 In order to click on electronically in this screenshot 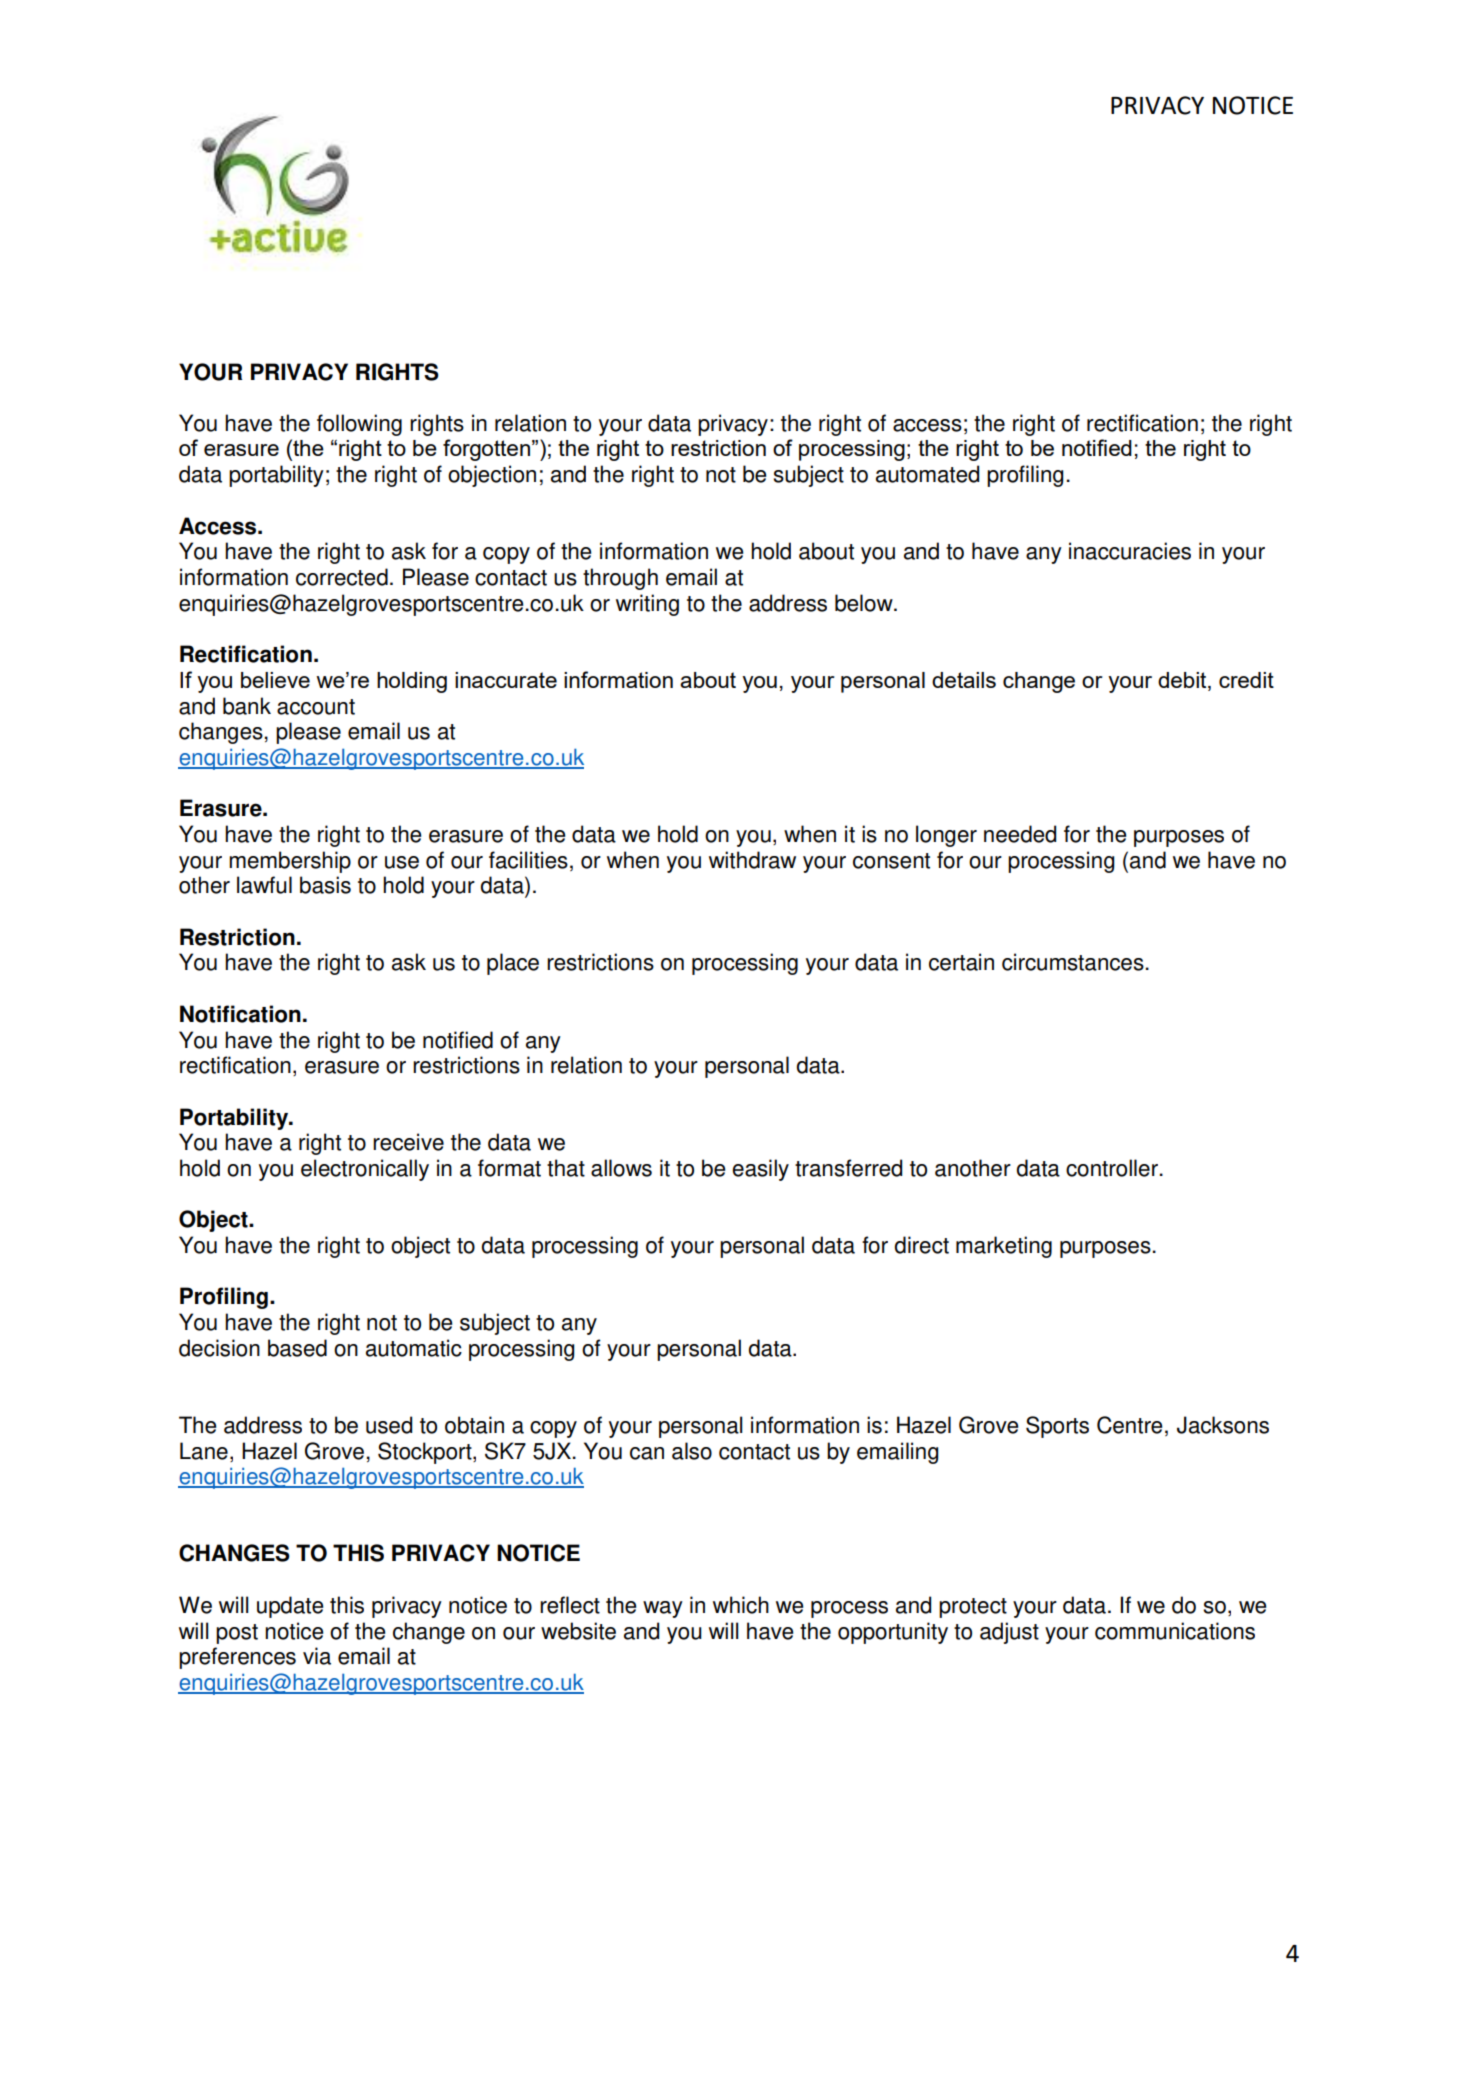, I will do `click(365, 1170)`.
